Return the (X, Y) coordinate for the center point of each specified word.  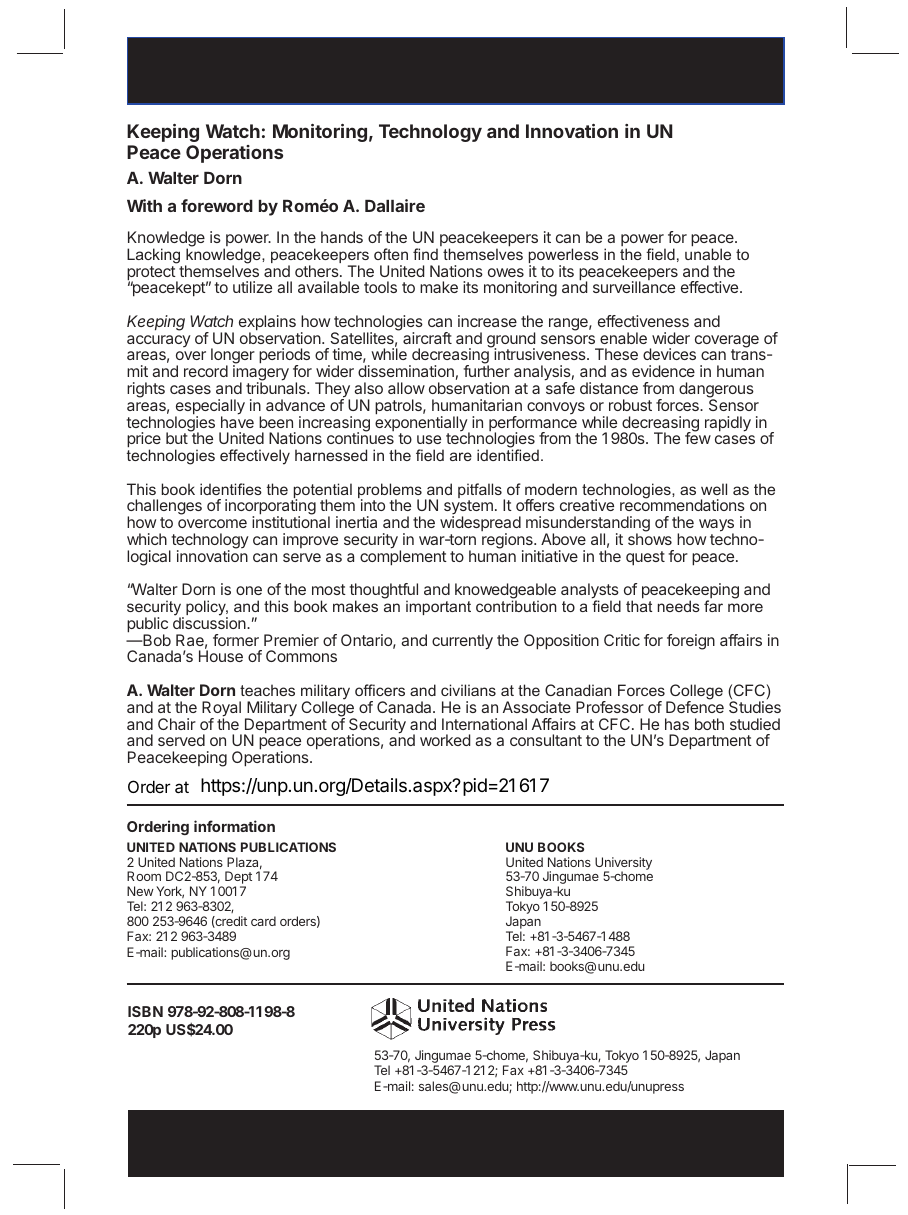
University (623, 864)
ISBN (145, 1011)
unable (708, 253)
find (425, 254)
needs (679, 606)
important (438, 607)
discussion (210, 623)
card (263, 921)
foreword (217, 205)
